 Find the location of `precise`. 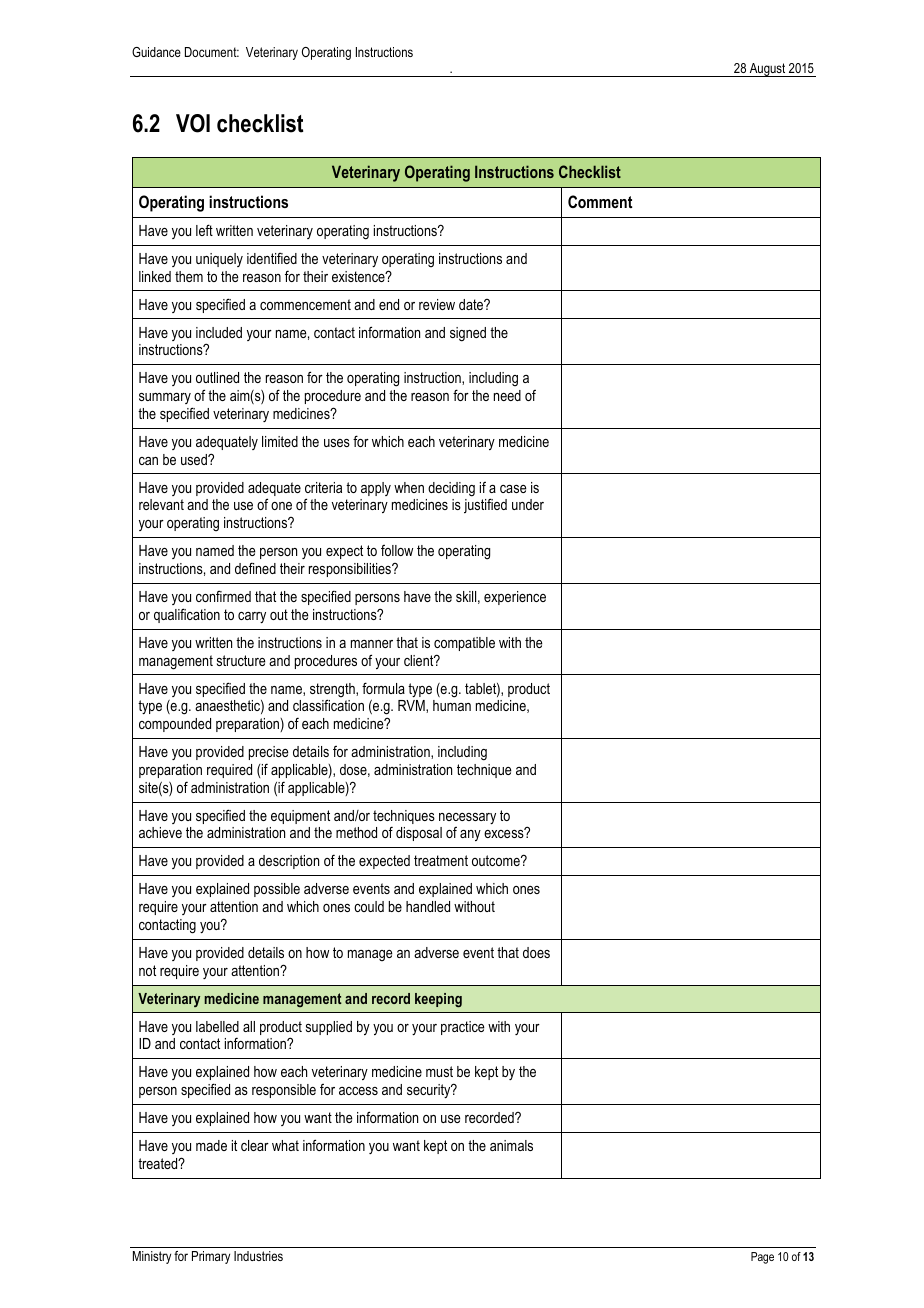

precise is located at coordinates (269, 753).
